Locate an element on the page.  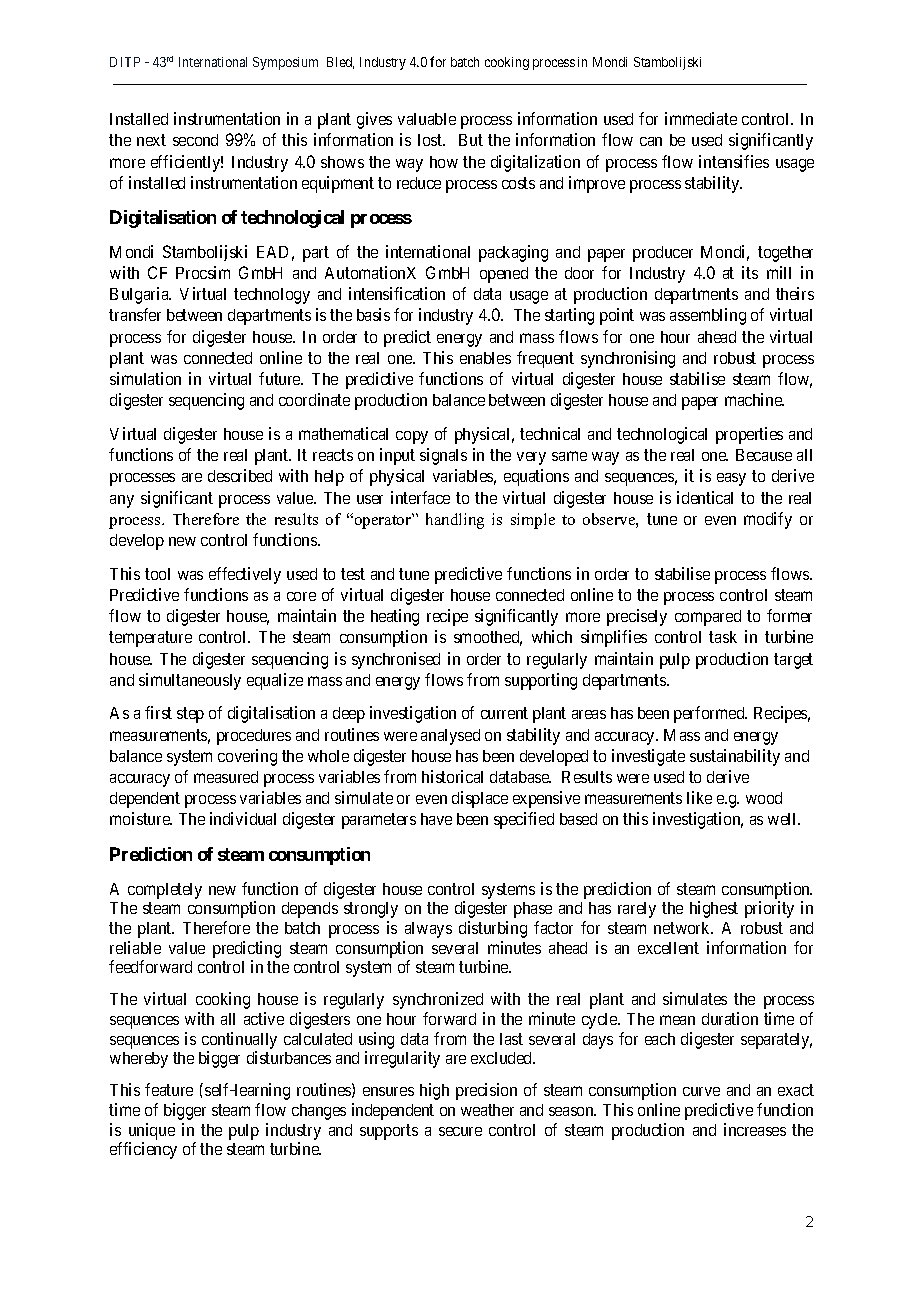
feature is located at coordinates (169, 1089).
